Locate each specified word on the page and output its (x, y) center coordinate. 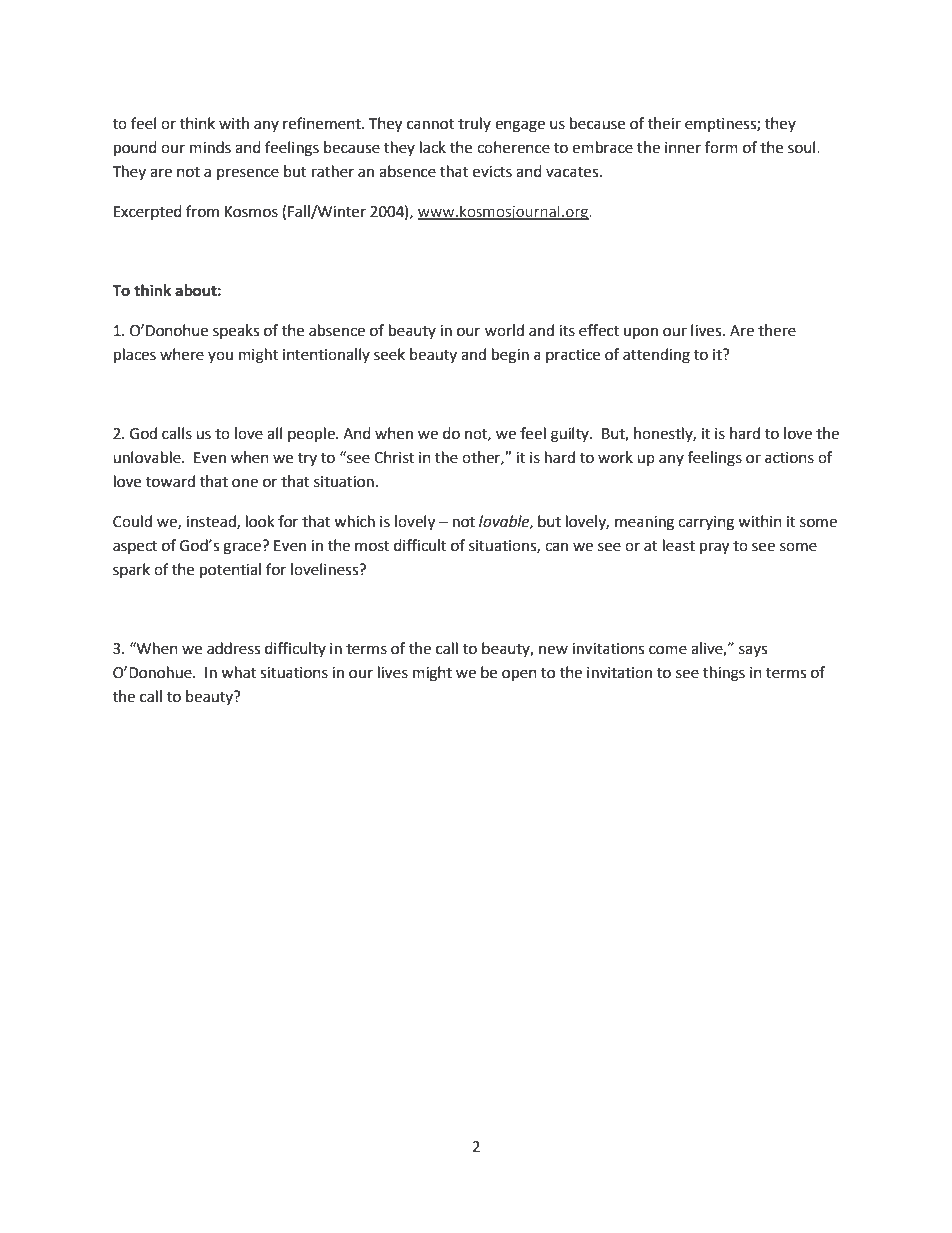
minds (210, 147)
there (777, 330)
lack (433, 147)
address (233, 648)
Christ (394, 457)
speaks (236, 331)
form (721, 147)
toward (170, 481)
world (504, 330)
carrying (706, 523)
